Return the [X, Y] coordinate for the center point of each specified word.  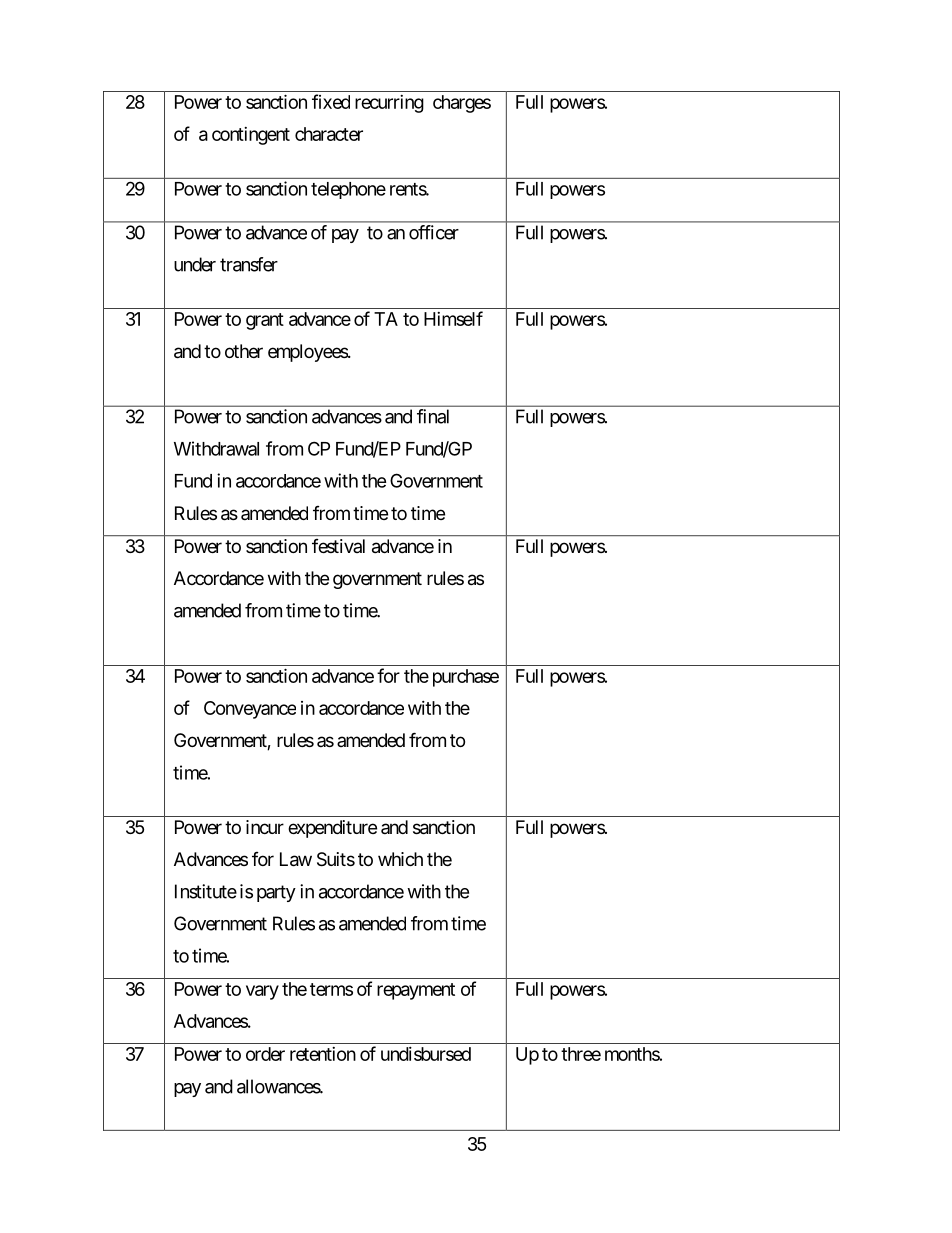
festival [338, 546]
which [400, 859]
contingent [251, 136]
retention [323, 1054]
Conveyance [250, 710]
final [433, 416]
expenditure [332, 829]
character [329, 134]
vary [262, 992]
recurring [389, 104]
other [244, 351]
